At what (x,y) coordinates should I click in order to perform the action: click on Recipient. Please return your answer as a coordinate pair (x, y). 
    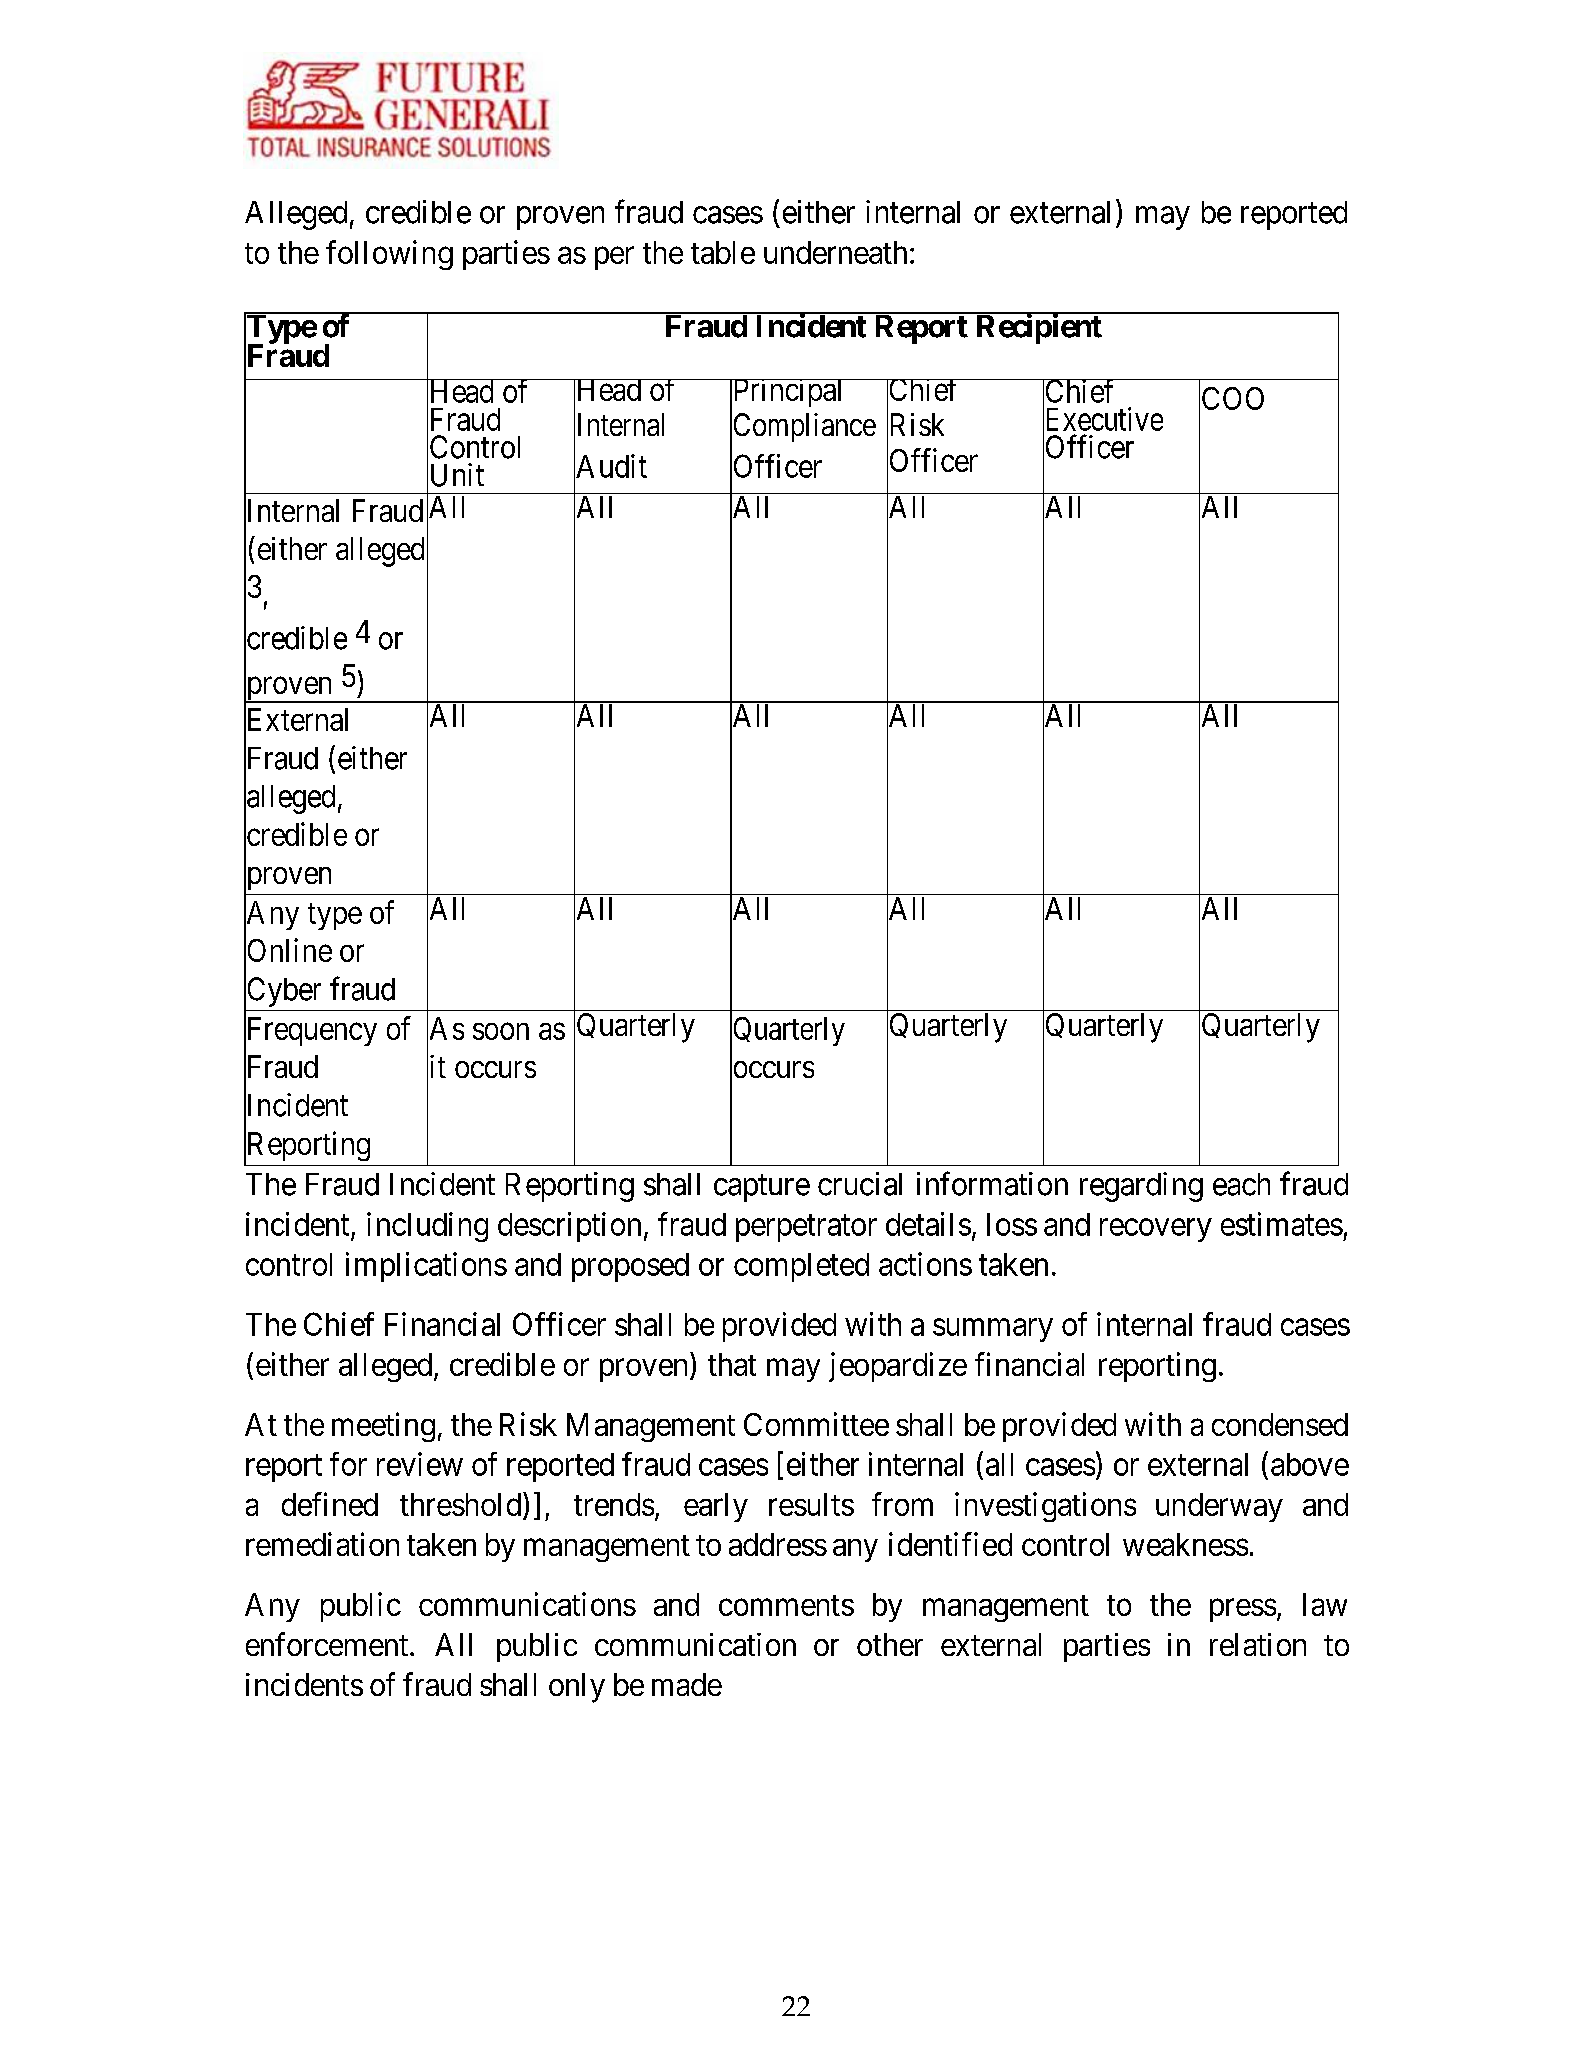
    Looking at the image, I should click on (1038, 328).
